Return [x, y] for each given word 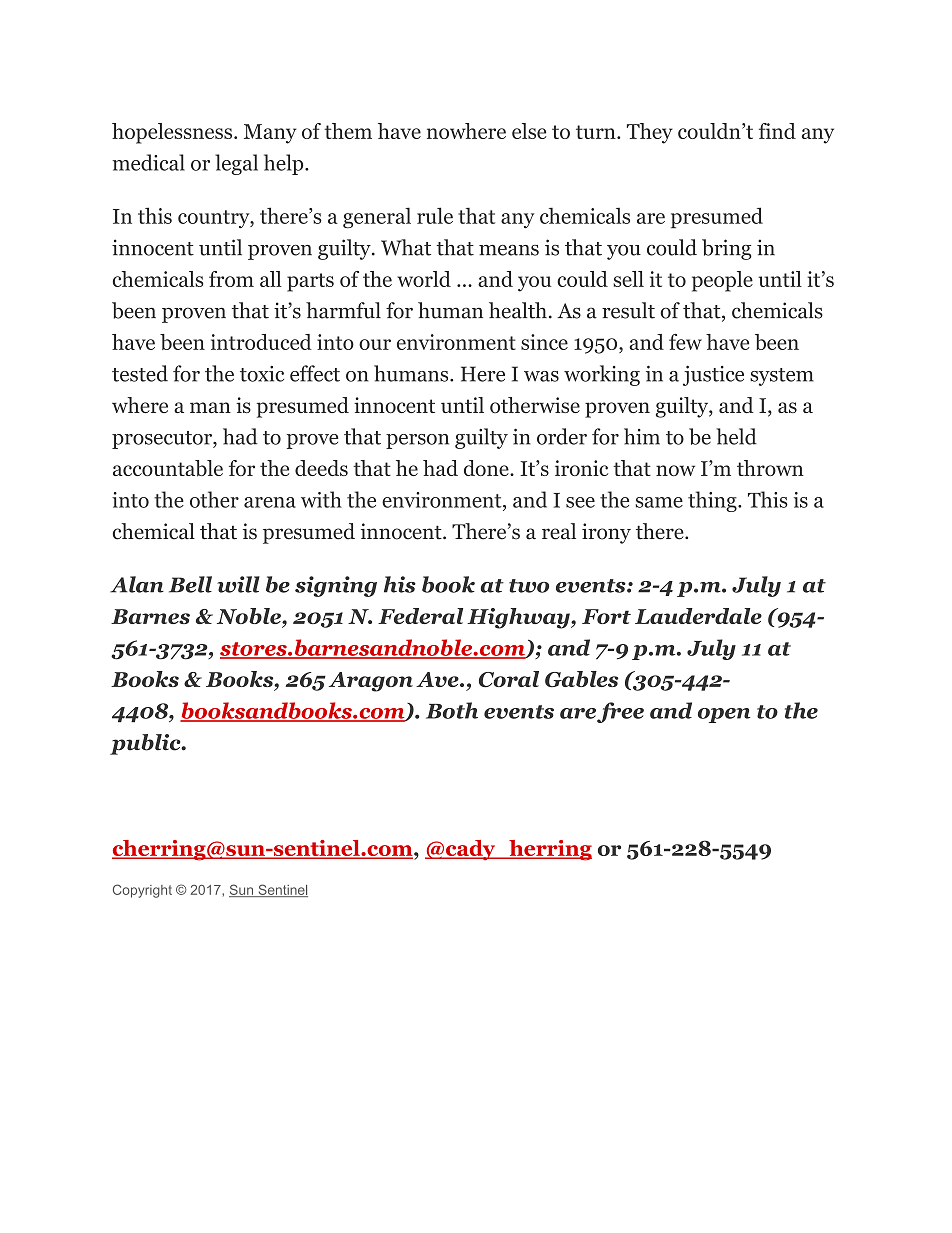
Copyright [142, 891]
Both [452, 710]
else [529, 131]
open [724, 715]
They [650, 133]
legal [236, 164]
